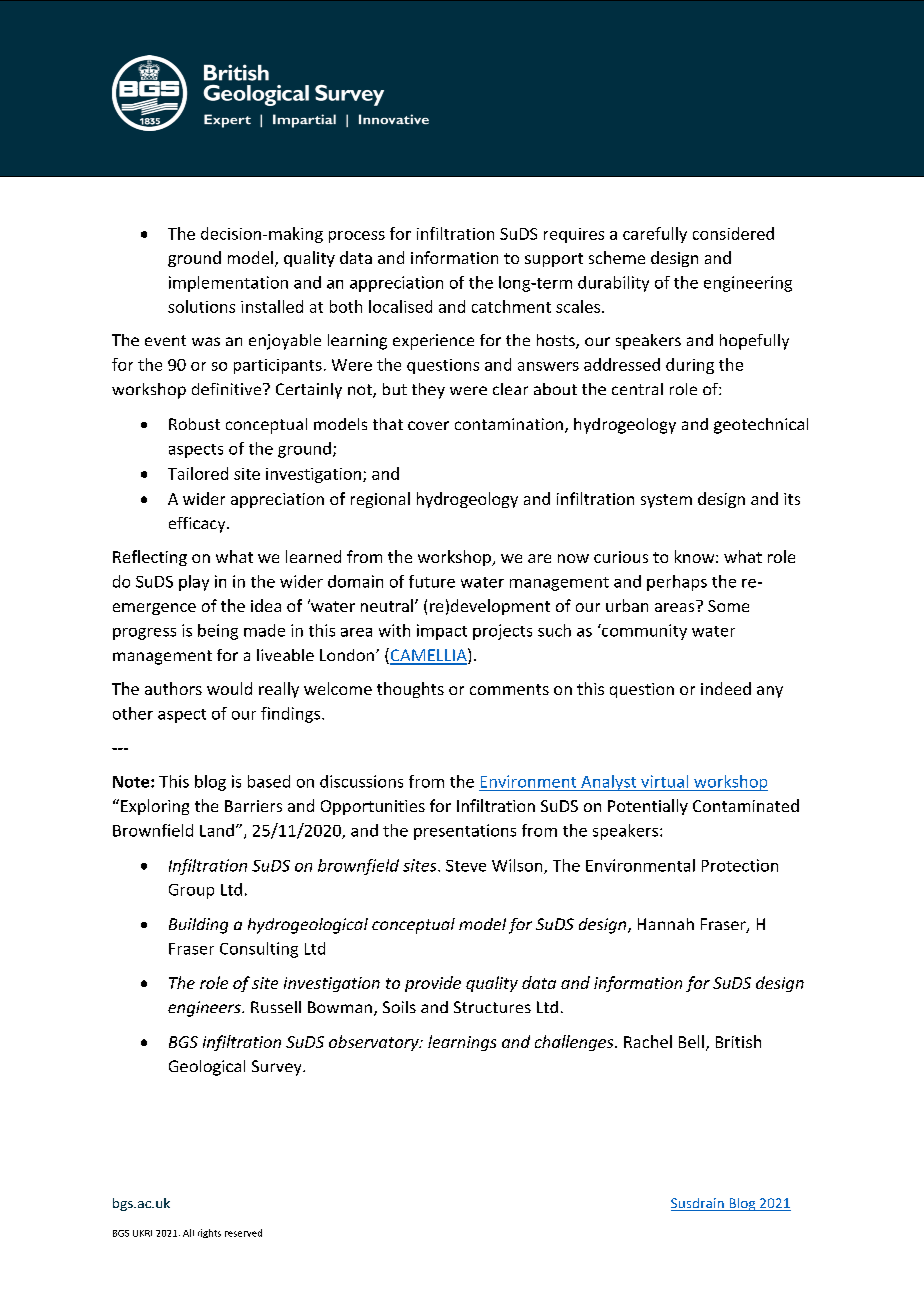 The width and height of the document is (924, 1308). What do you see at coordinates (748, 284) in the document?
I see `engineering` at bounding box center [748, 284].
